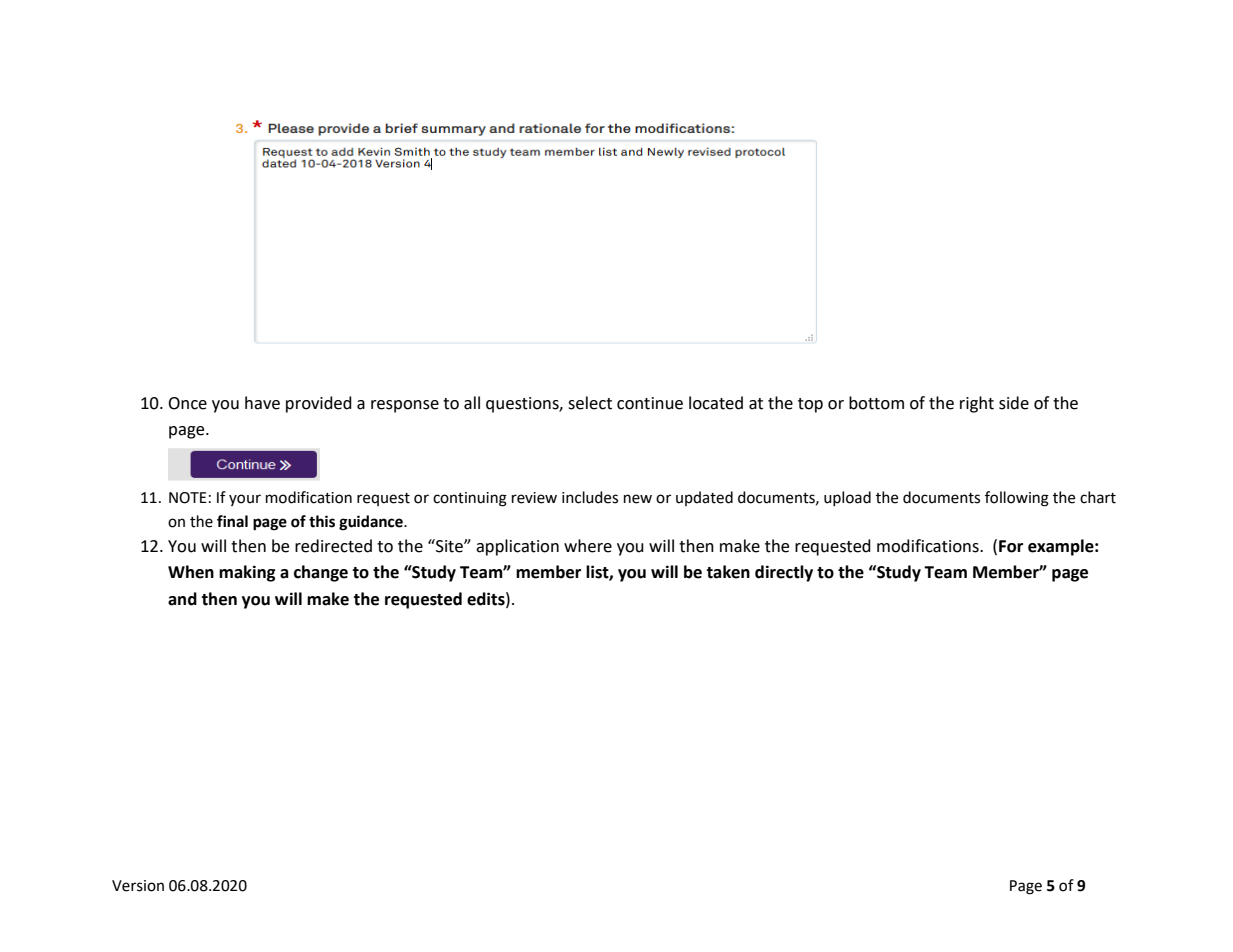 The height and width of the document is (952, 1233). I want to click on For, so click(1011, 546).
